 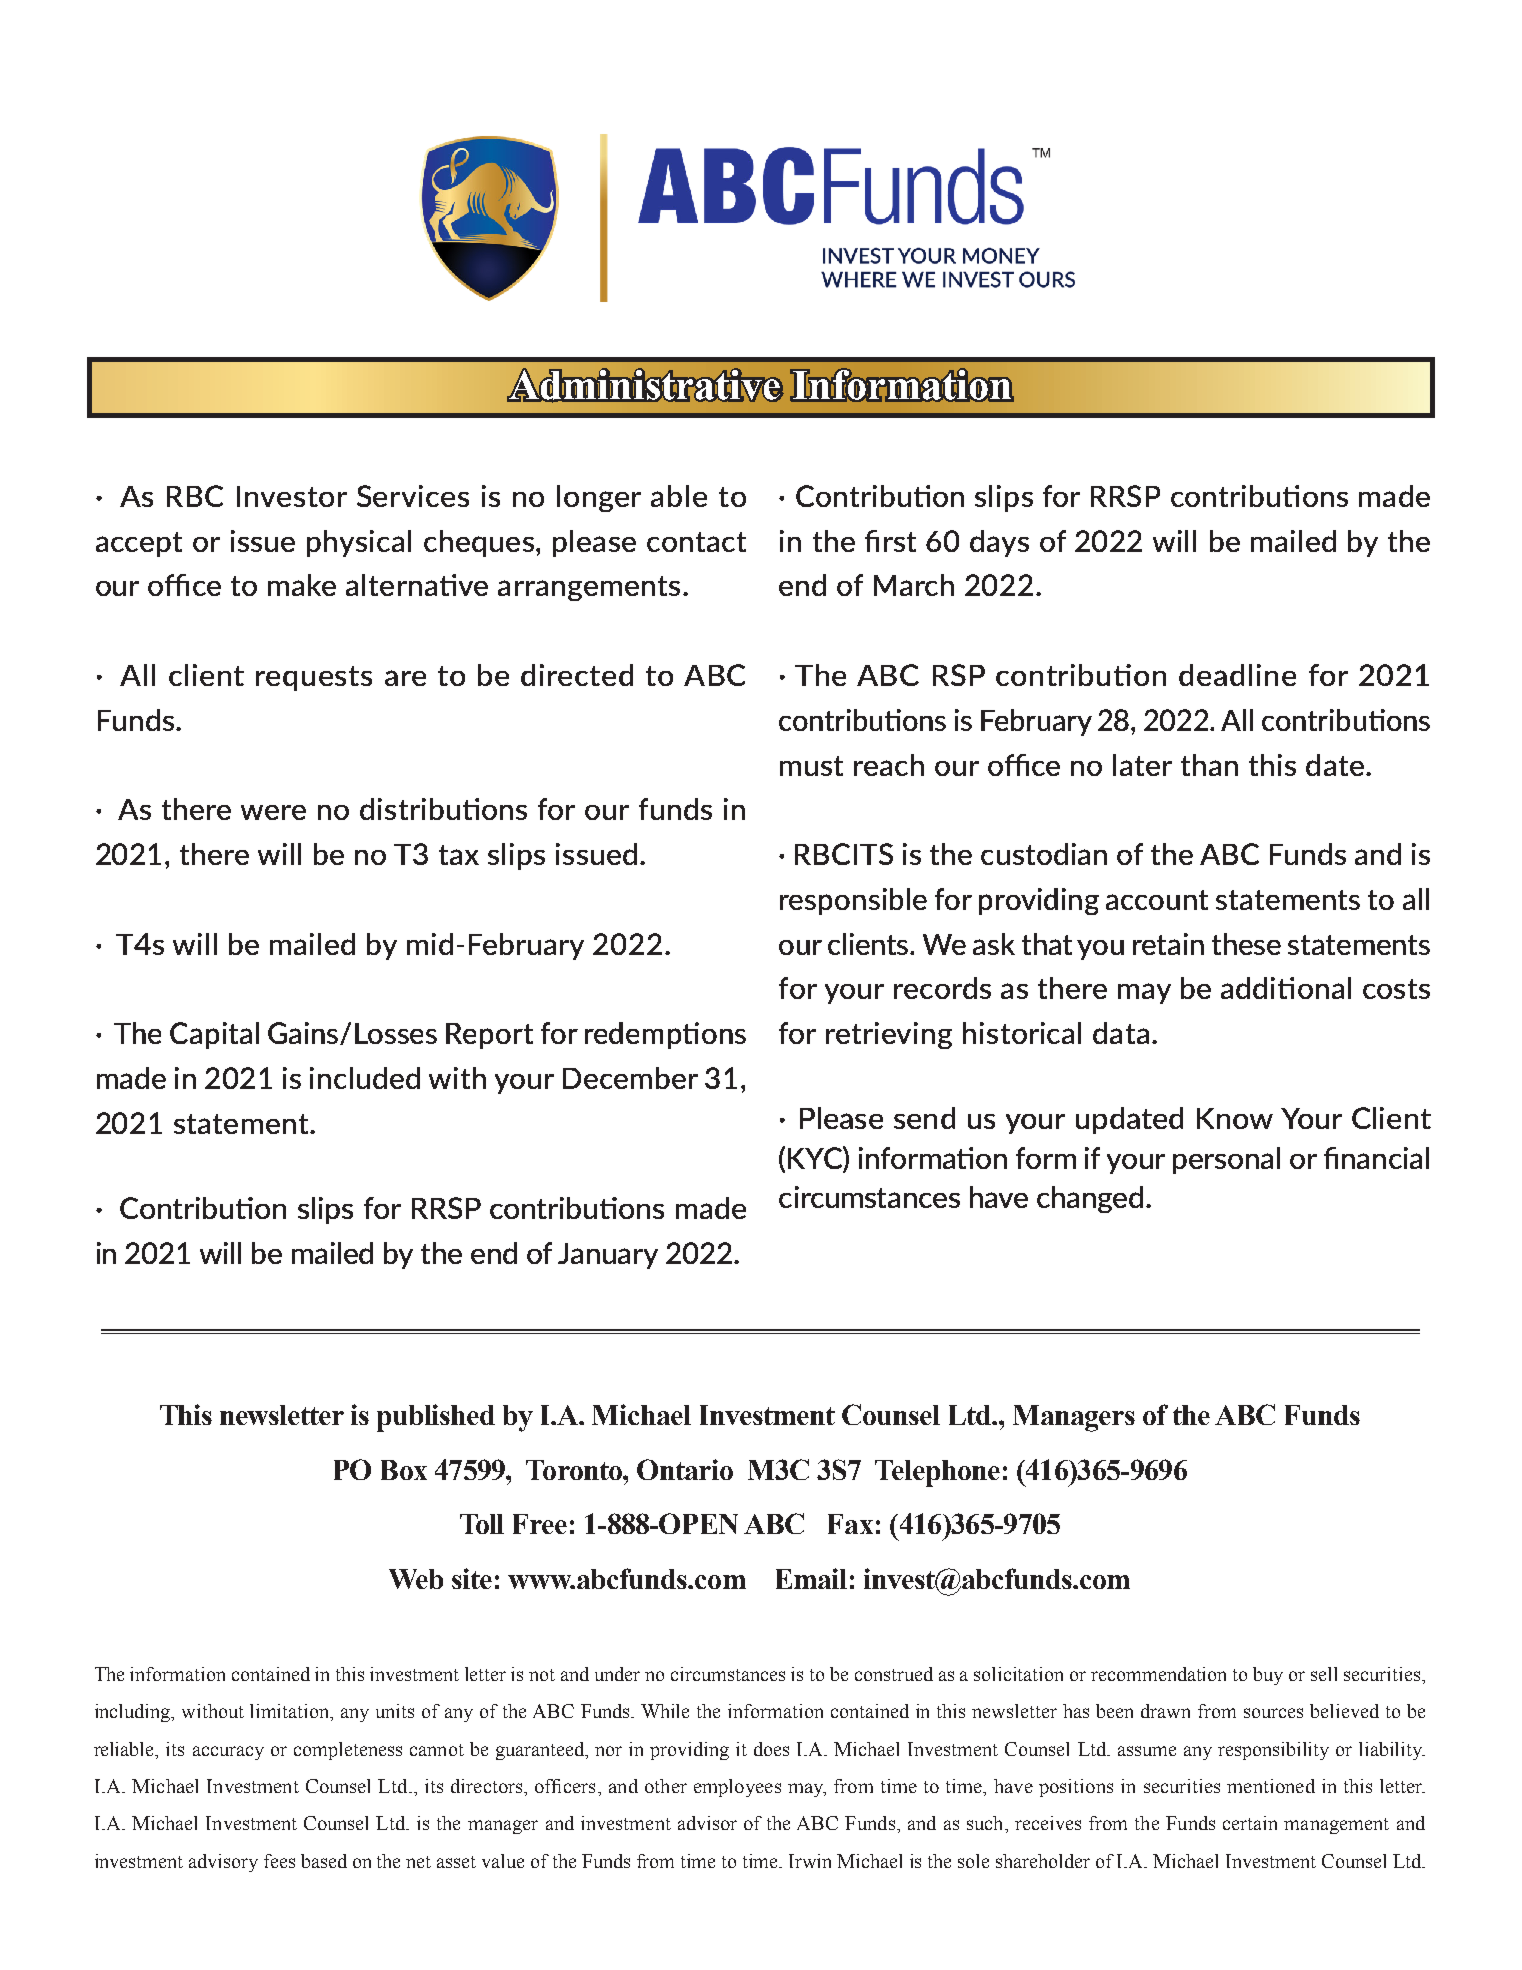 What do you see at coordinates (1226, 1160) in the page?
I see `personal` at bounding box center [1226, 1160].
